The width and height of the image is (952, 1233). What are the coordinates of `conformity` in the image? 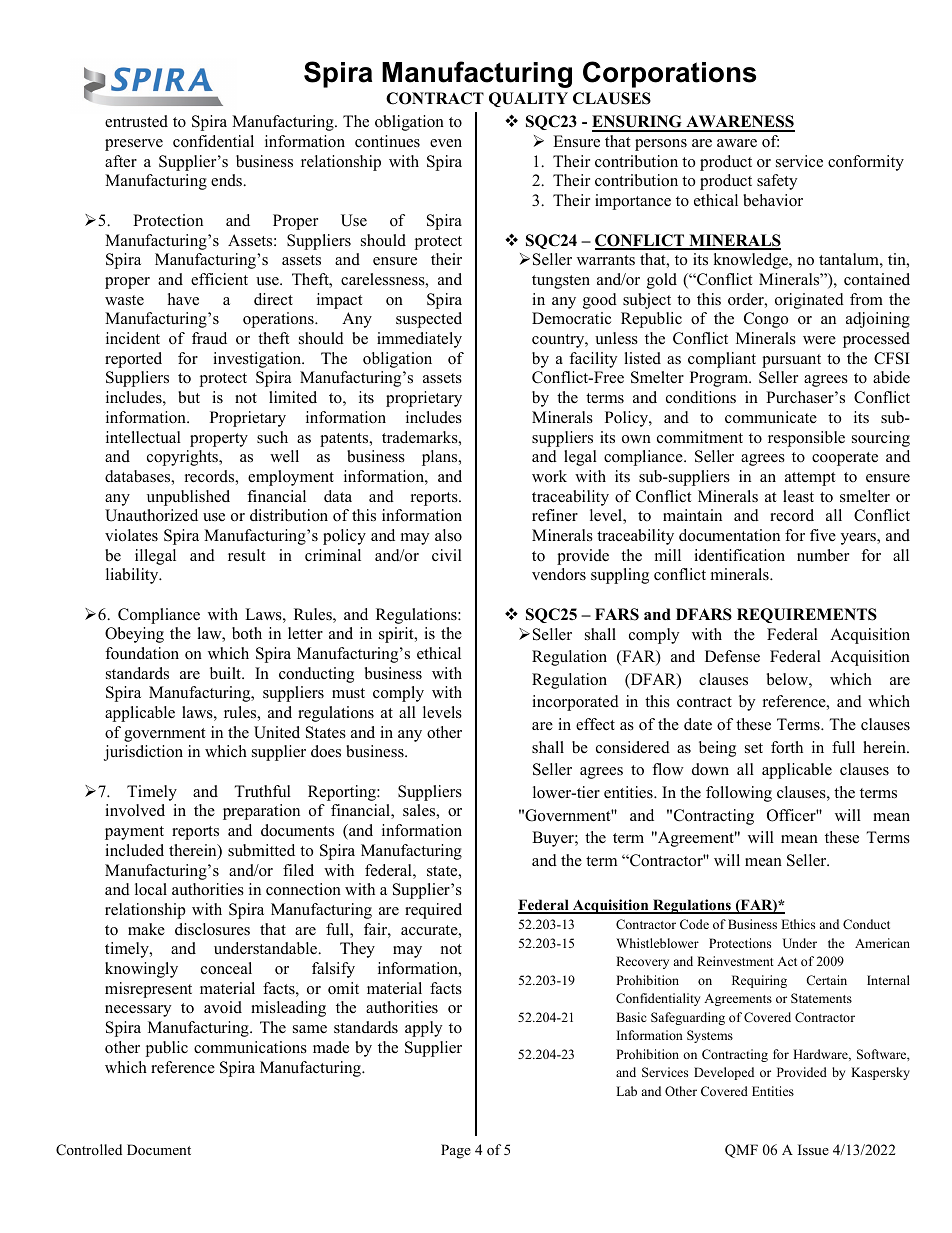 It's located at (866, 163).
